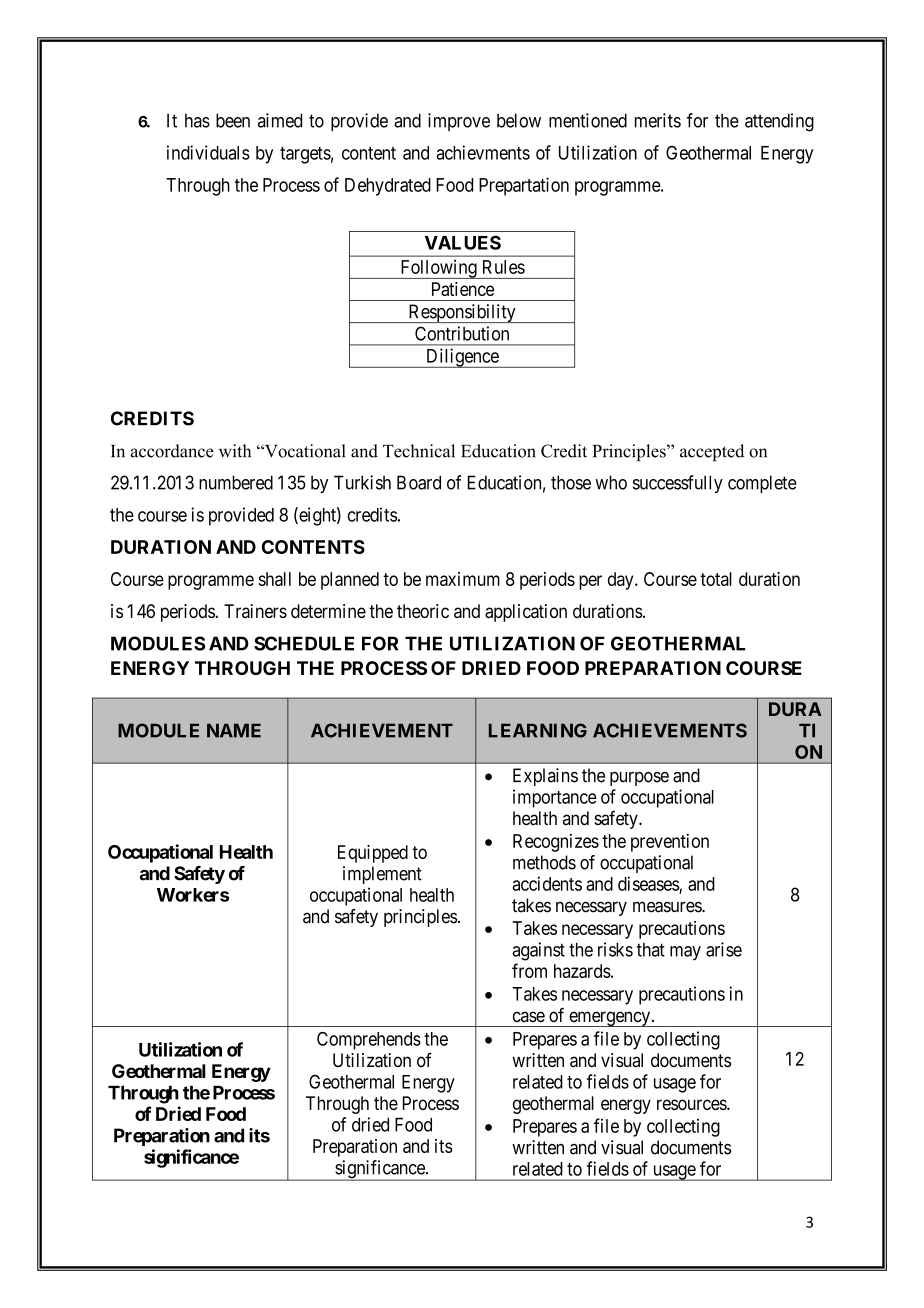  I want to click on individuals, so click(208, 152).
